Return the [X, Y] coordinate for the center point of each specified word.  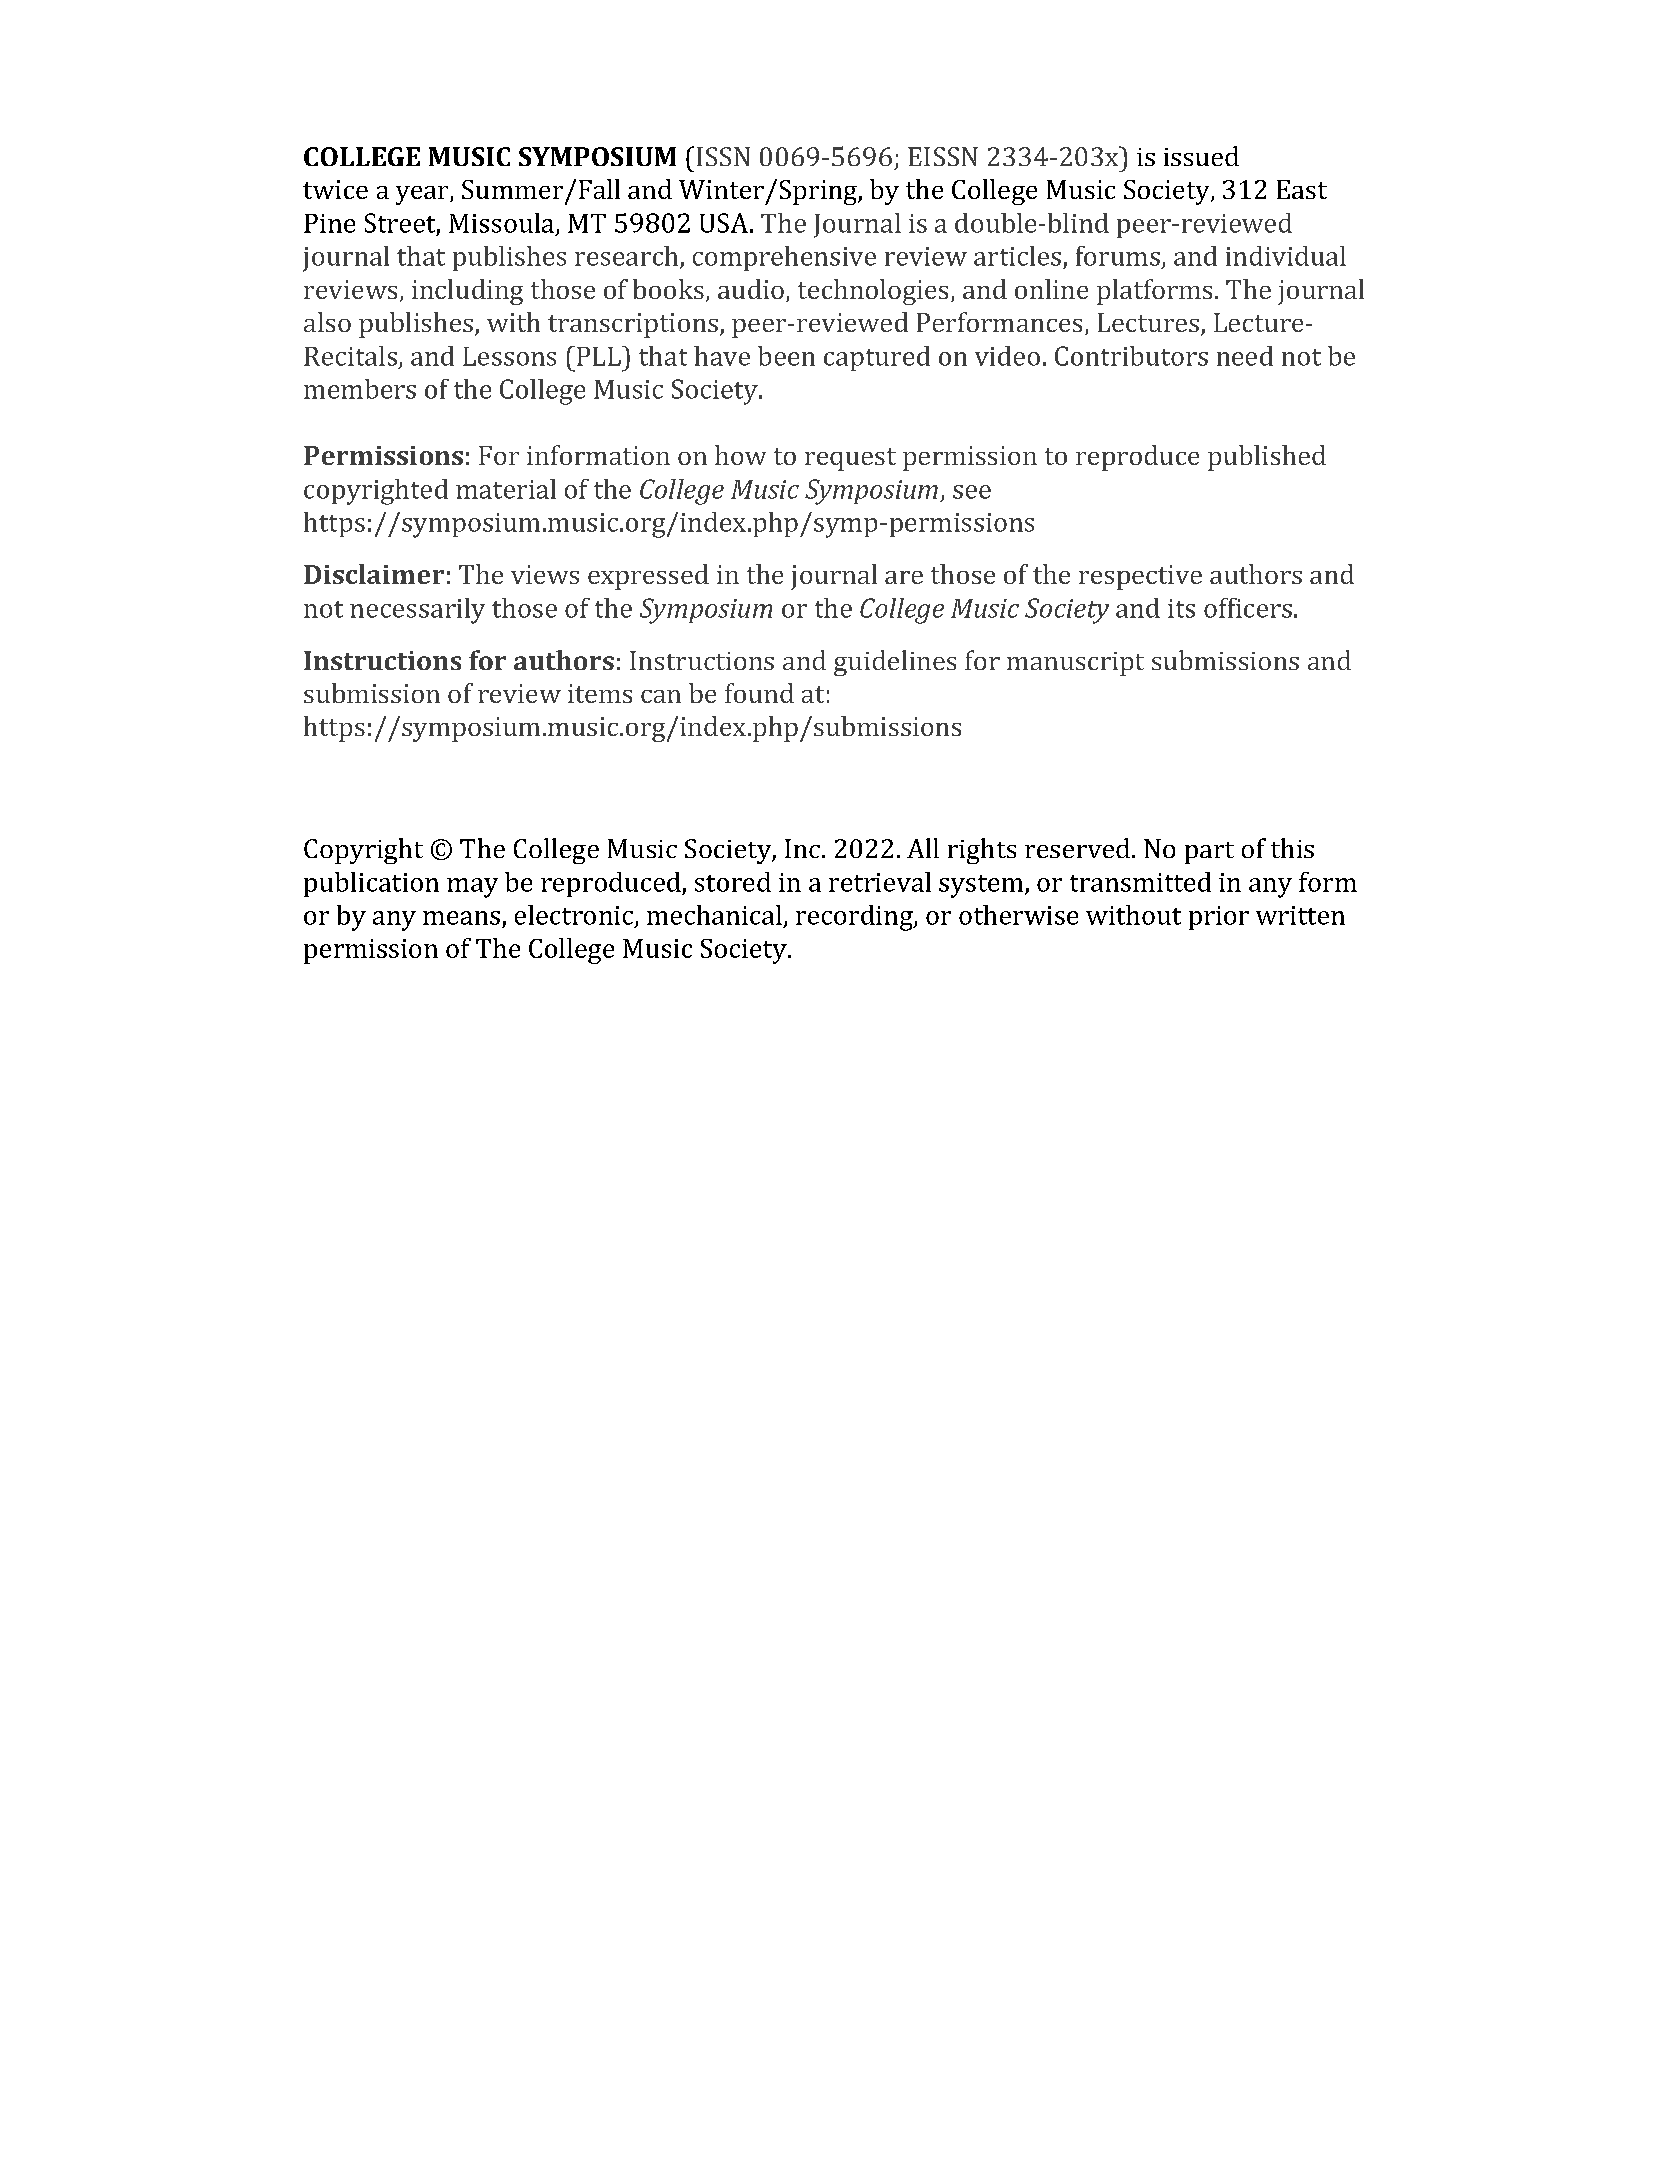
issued [1201, 156]
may [472, 888]
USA [724, 223]
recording [855, 918]
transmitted [1140, 882]
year [423, 195]
